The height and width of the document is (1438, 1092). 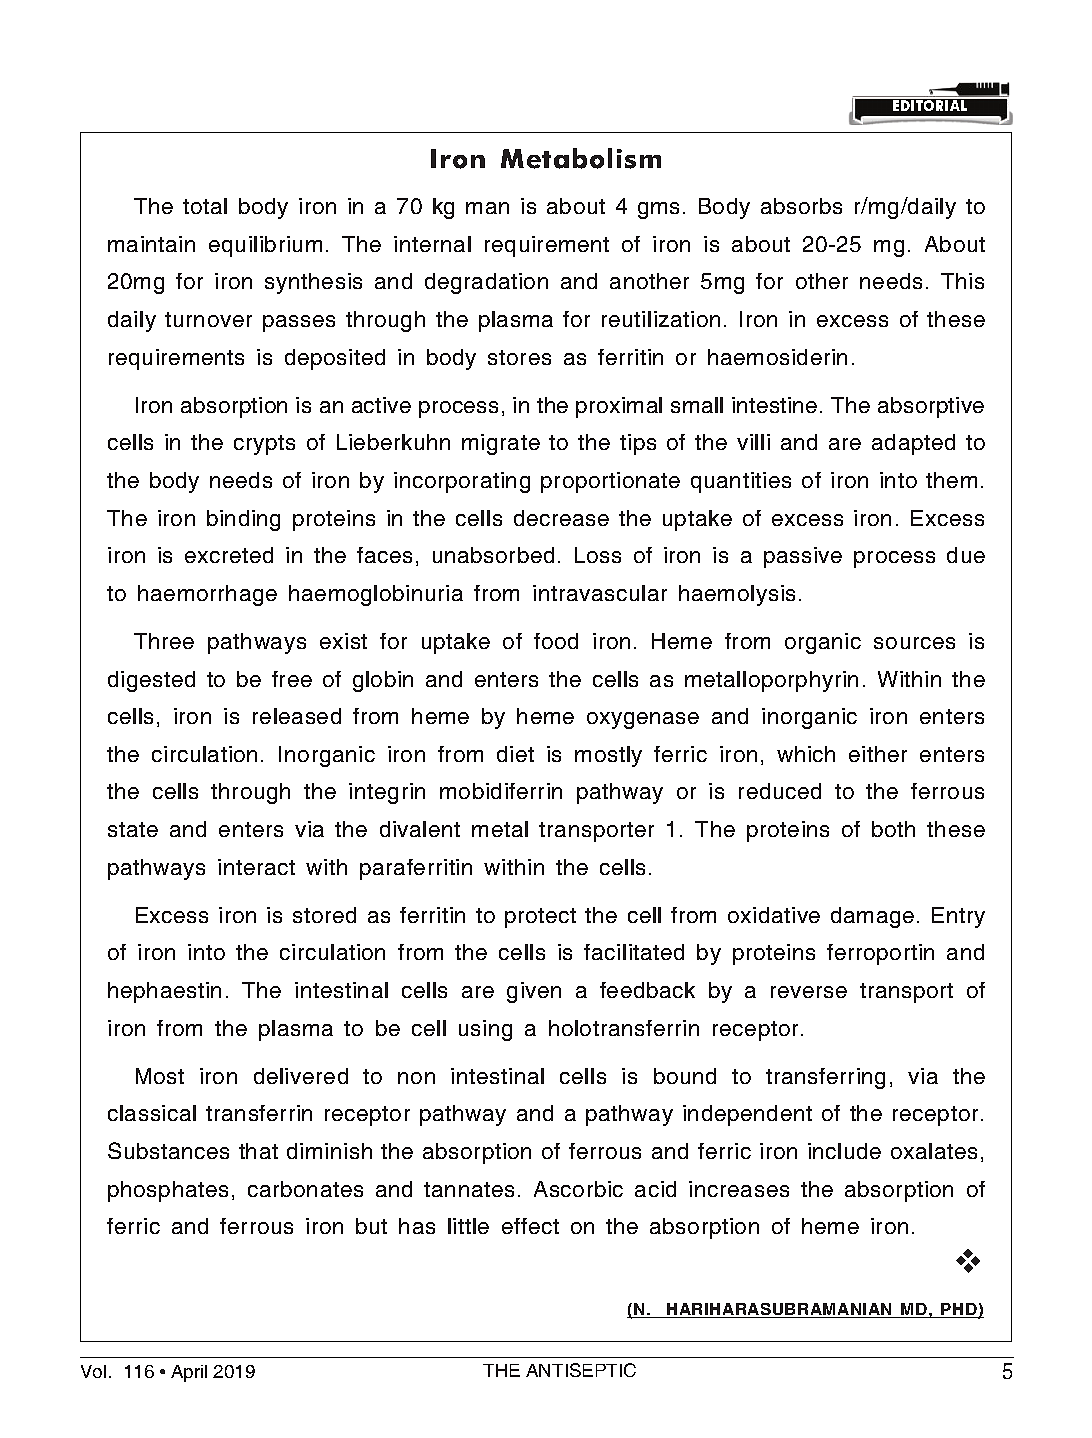 What do you see at coordinates (581, 158) in the document?
I see `Metabolism` at bounding box center [581, 158].
